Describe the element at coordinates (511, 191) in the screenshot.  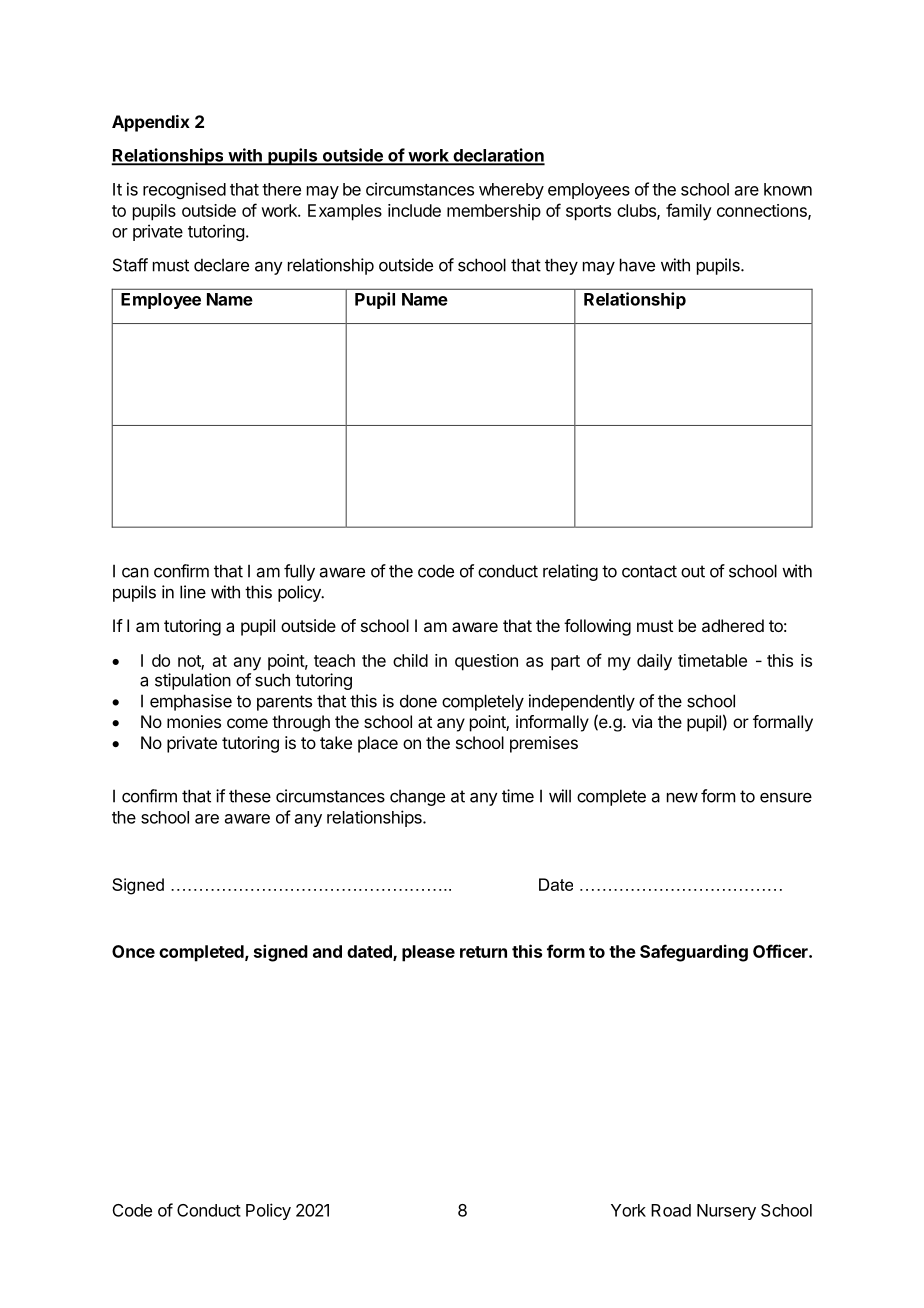
I see `whereby` at that location.
